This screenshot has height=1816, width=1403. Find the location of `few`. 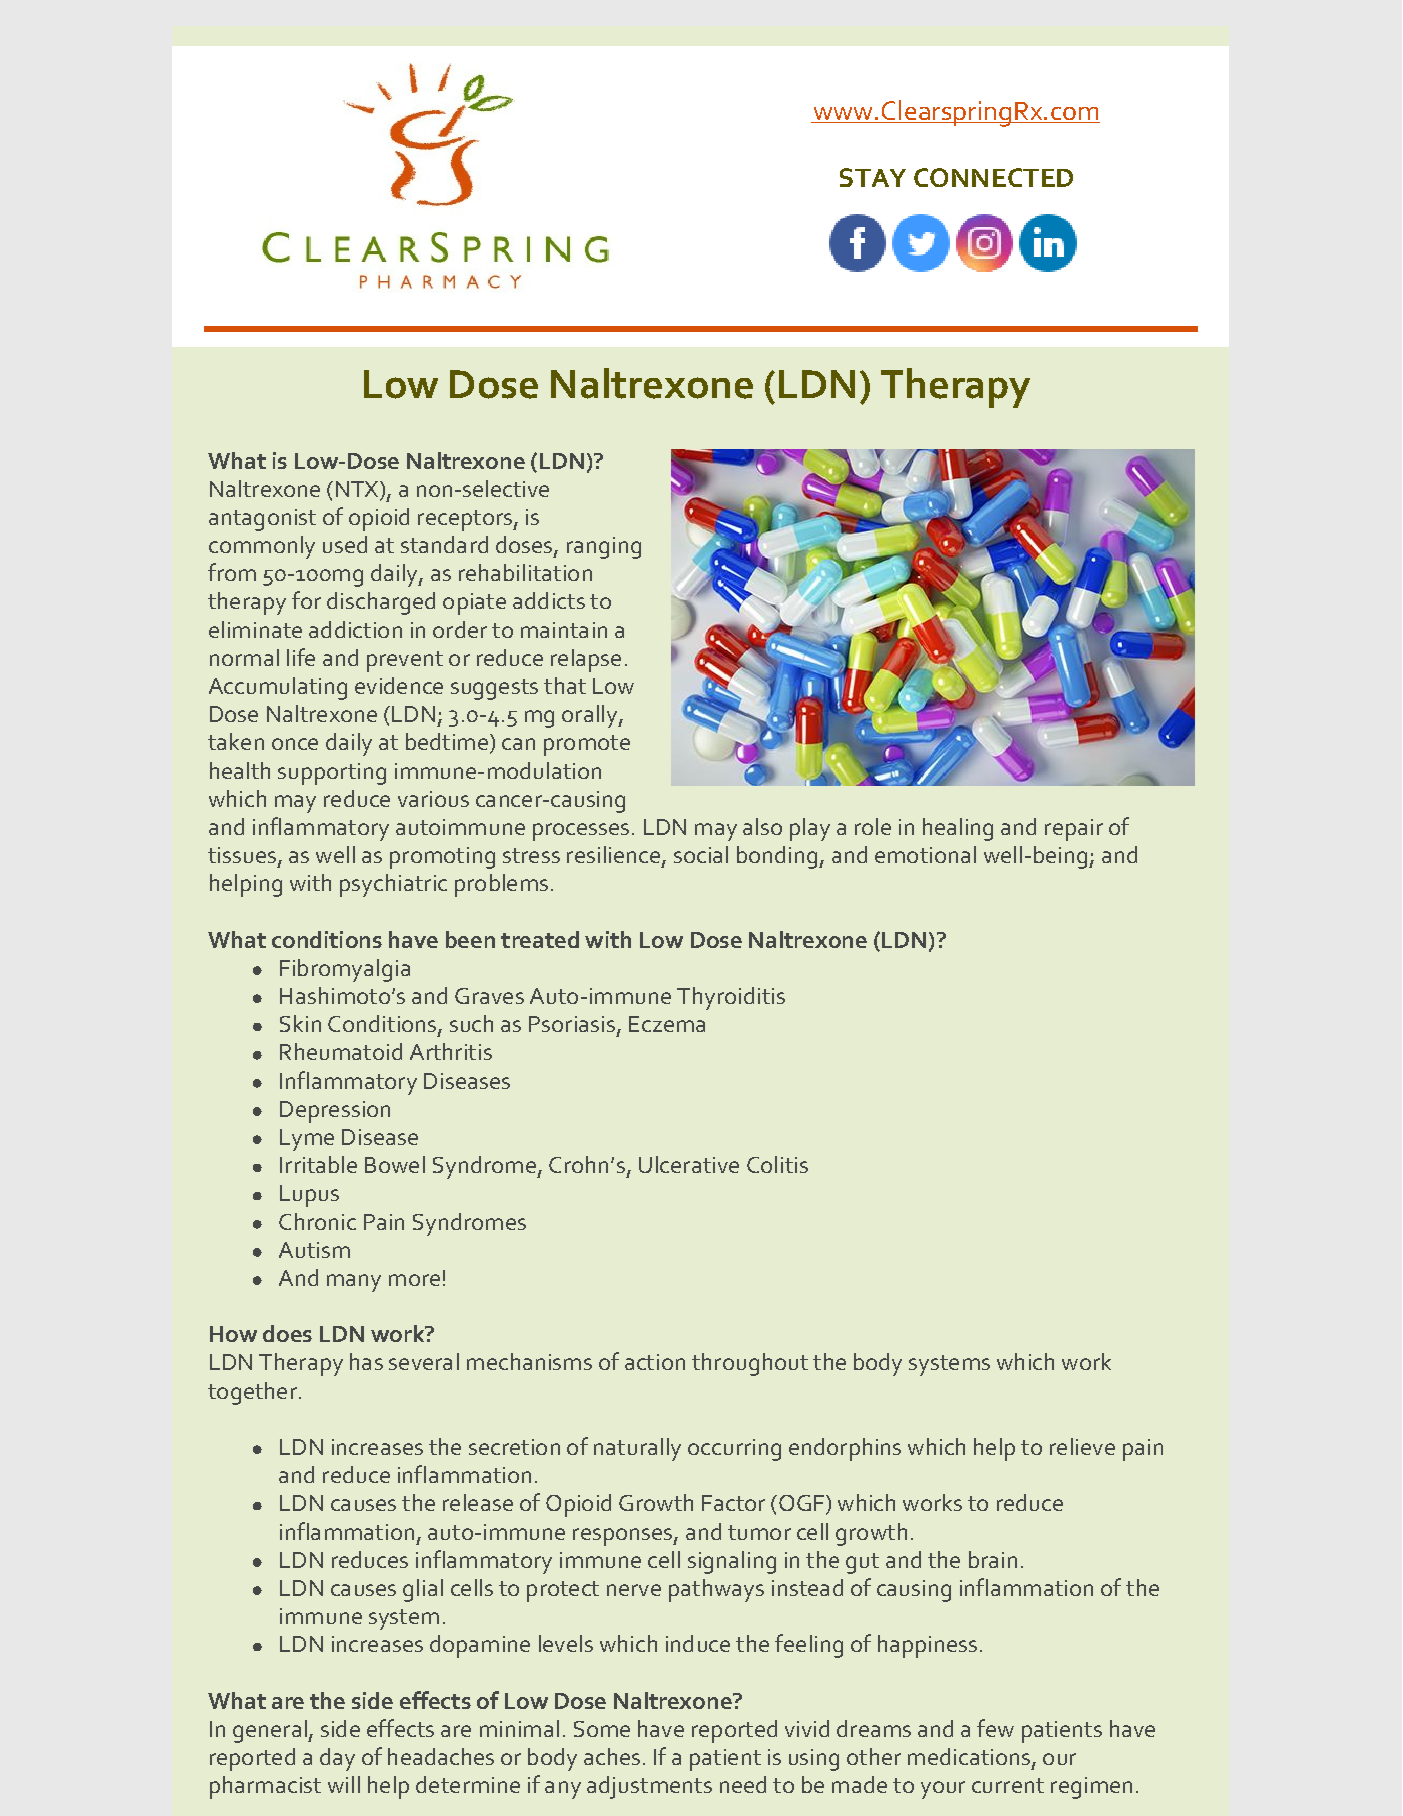

few is located at coordinates (995, 1728).
